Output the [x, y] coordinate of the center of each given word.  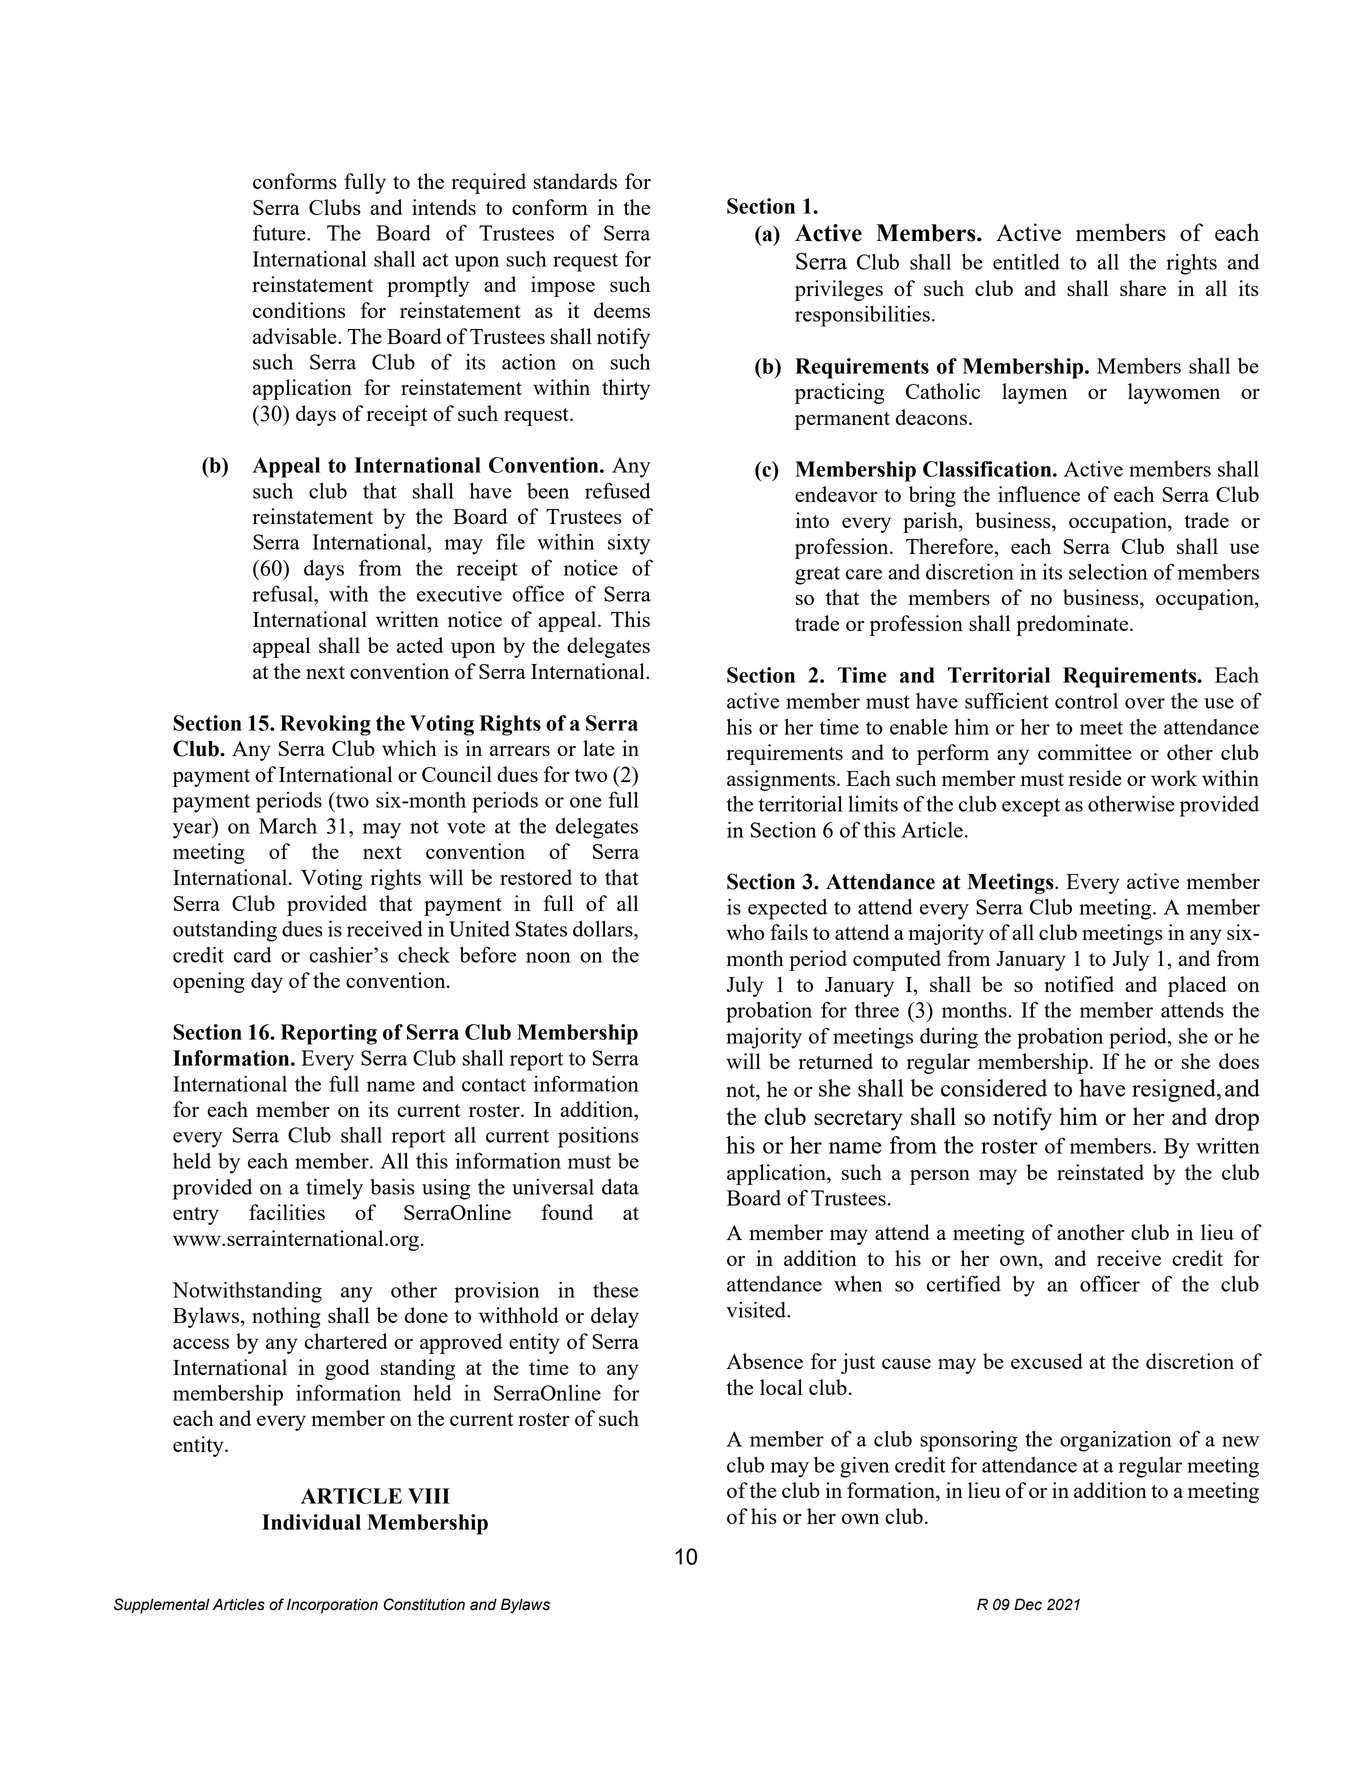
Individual [311, 1522]
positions [598, 1137]
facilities [287, 1212]
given [864, 1467]
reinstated [1100, 1172]
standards [575, 181]
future [280, 232]
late [599, 748]
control [1086, 701]
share [1143, 288]
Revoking [325, 725]
